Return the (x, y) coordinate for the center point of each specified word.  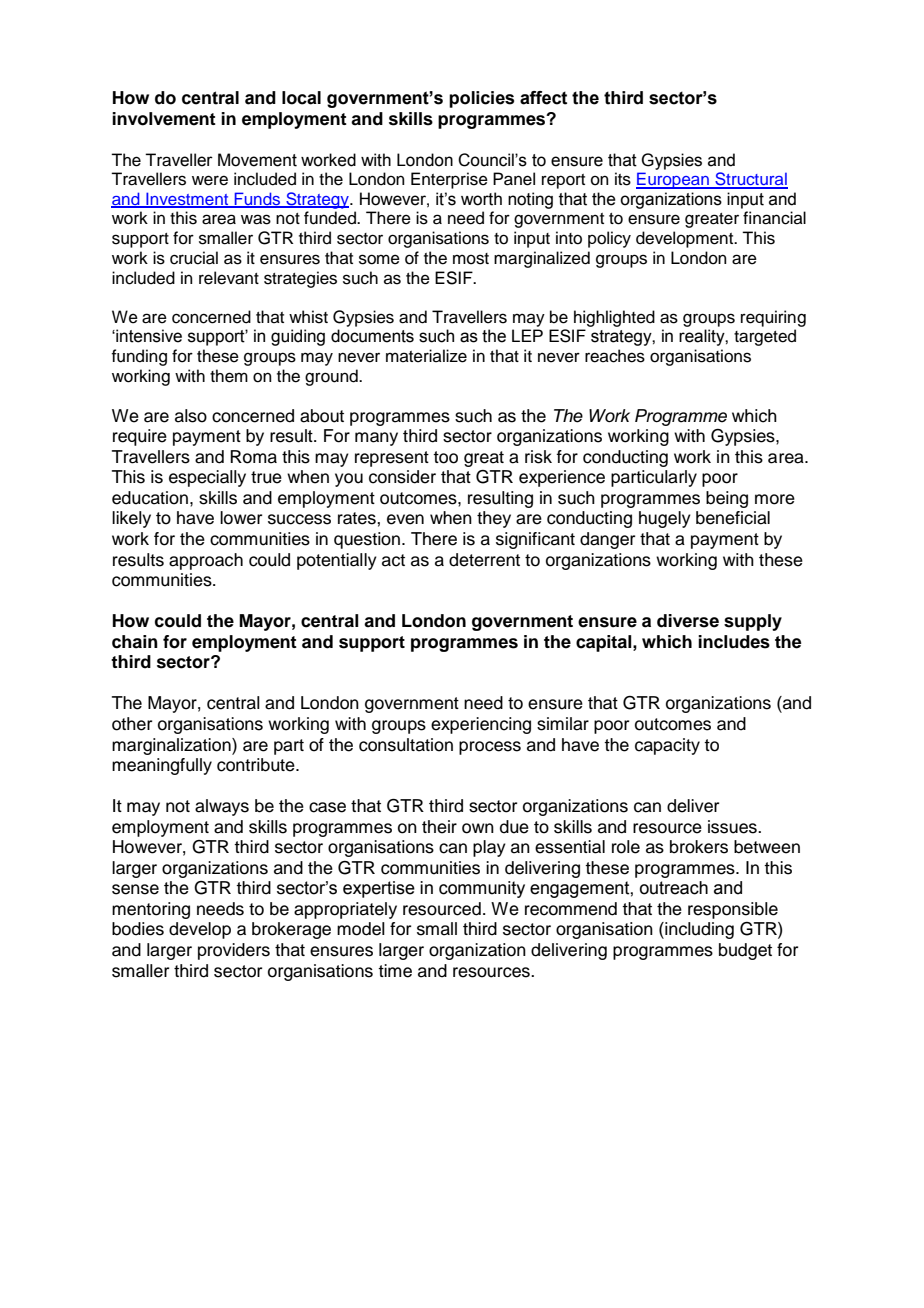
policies (481, 99)
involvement (164, 119)
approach (206, 561)
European (673, 180)
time (395, 971)
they (494, 519)
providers (234, 951)
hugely (665, 519)
